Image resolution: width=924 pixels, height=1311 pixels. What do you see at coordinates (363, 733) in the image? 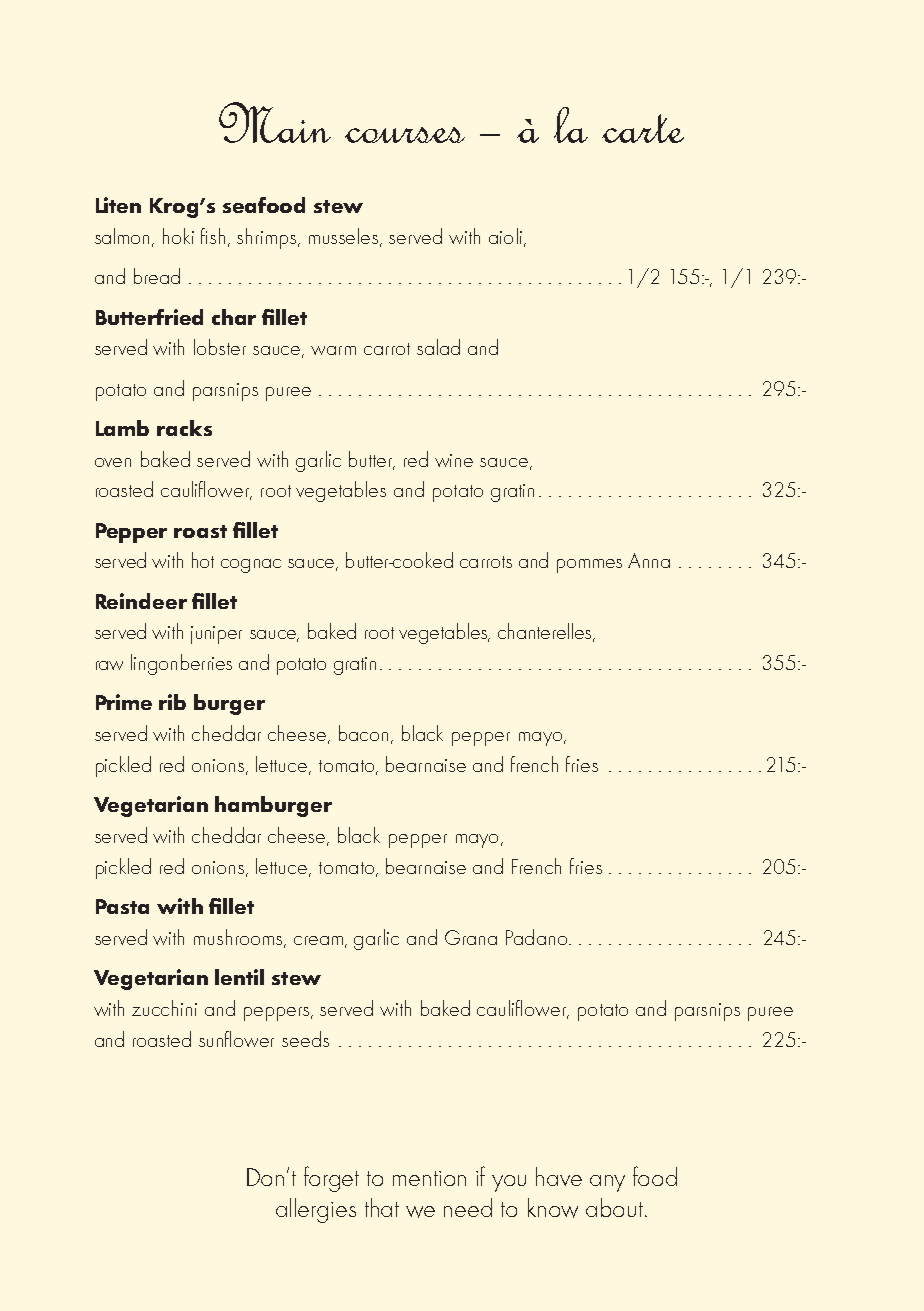
I see `bacon` at bounding box center [363, 733].
